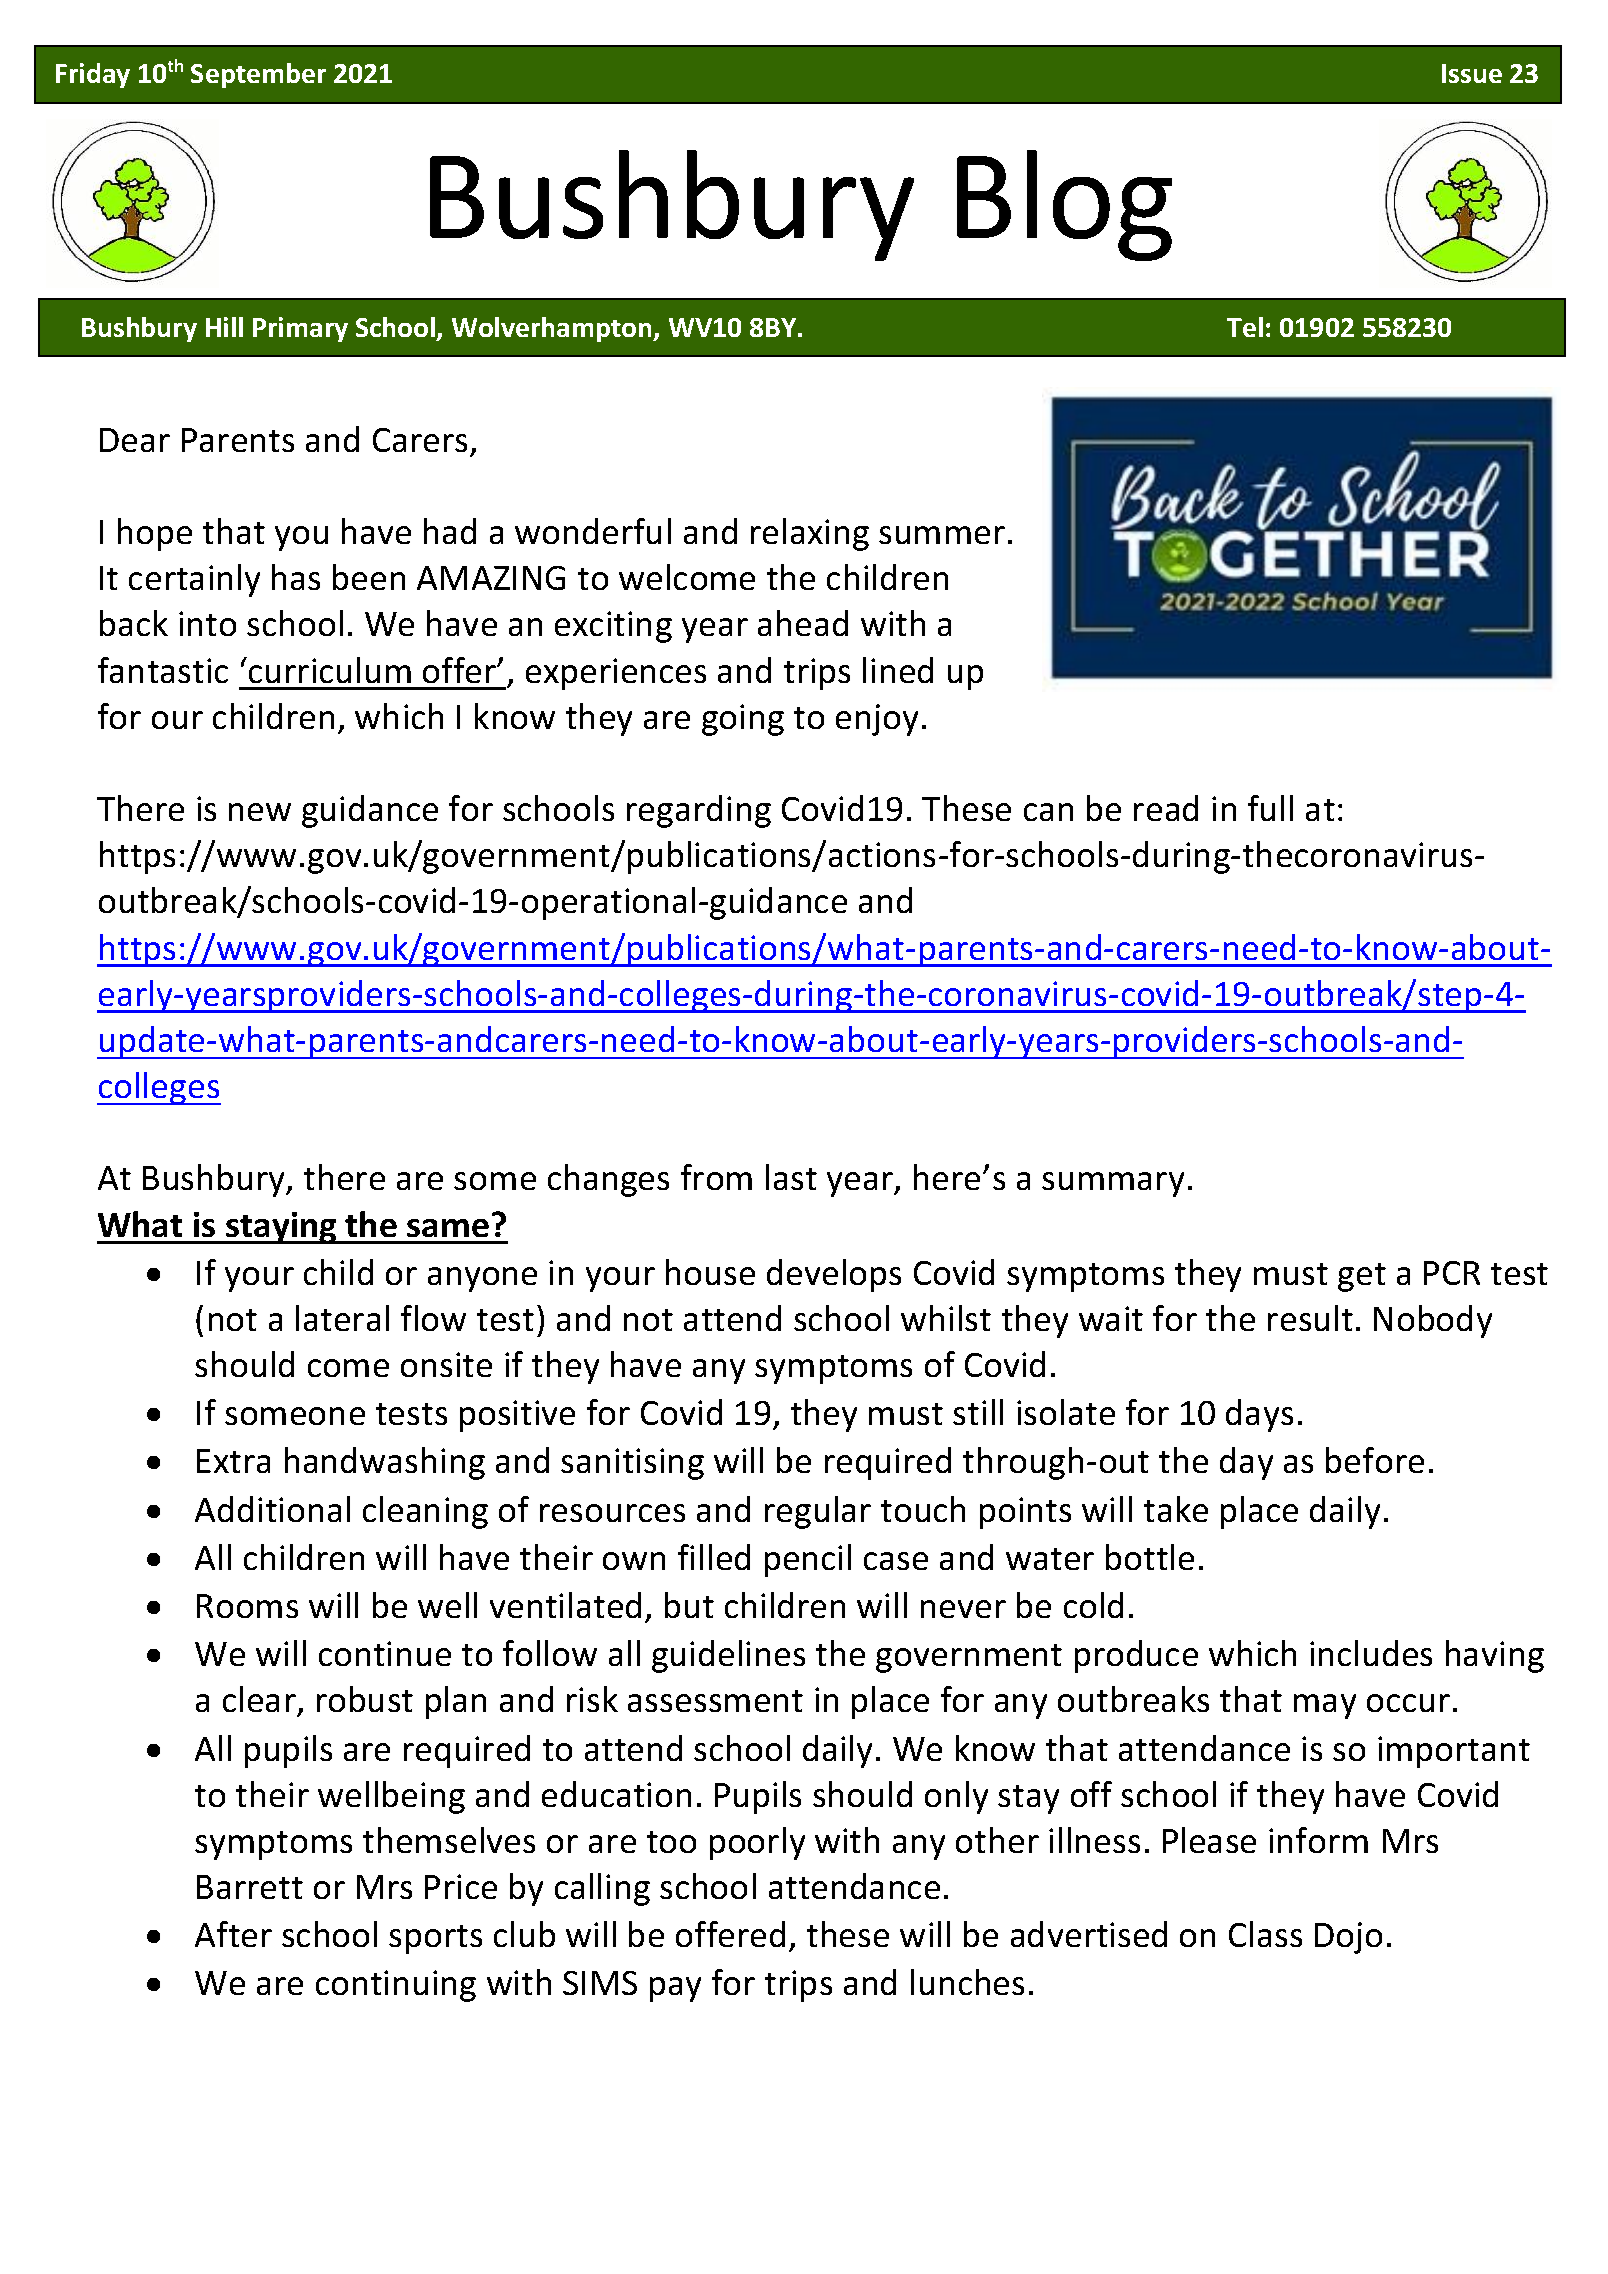 Image resolution: width=1608 pixels, height=2274 pixels. I want to click on has, so click(296, 577).
